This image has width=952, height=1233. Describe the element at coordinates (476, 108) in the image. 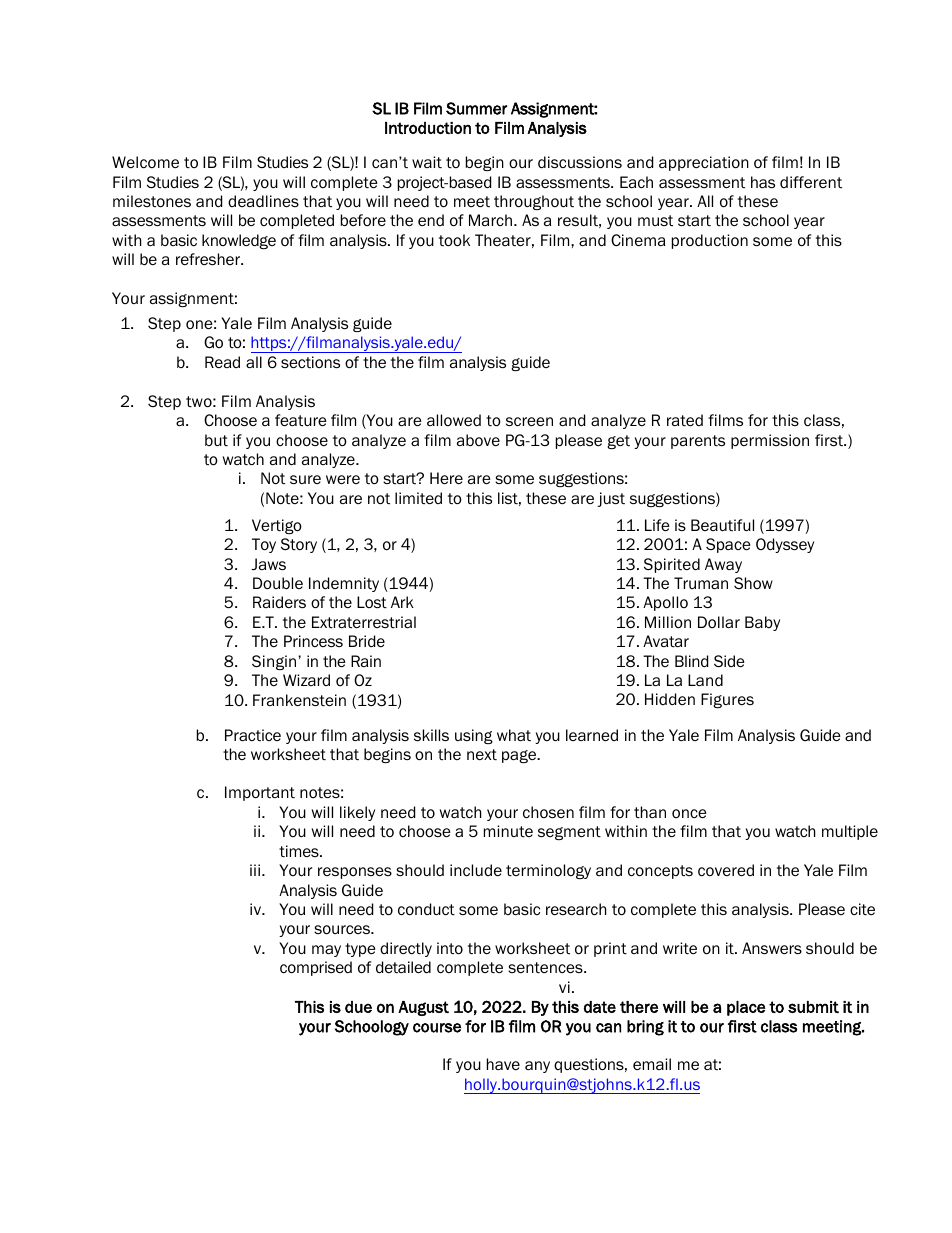

I see `Summer` at that location.
